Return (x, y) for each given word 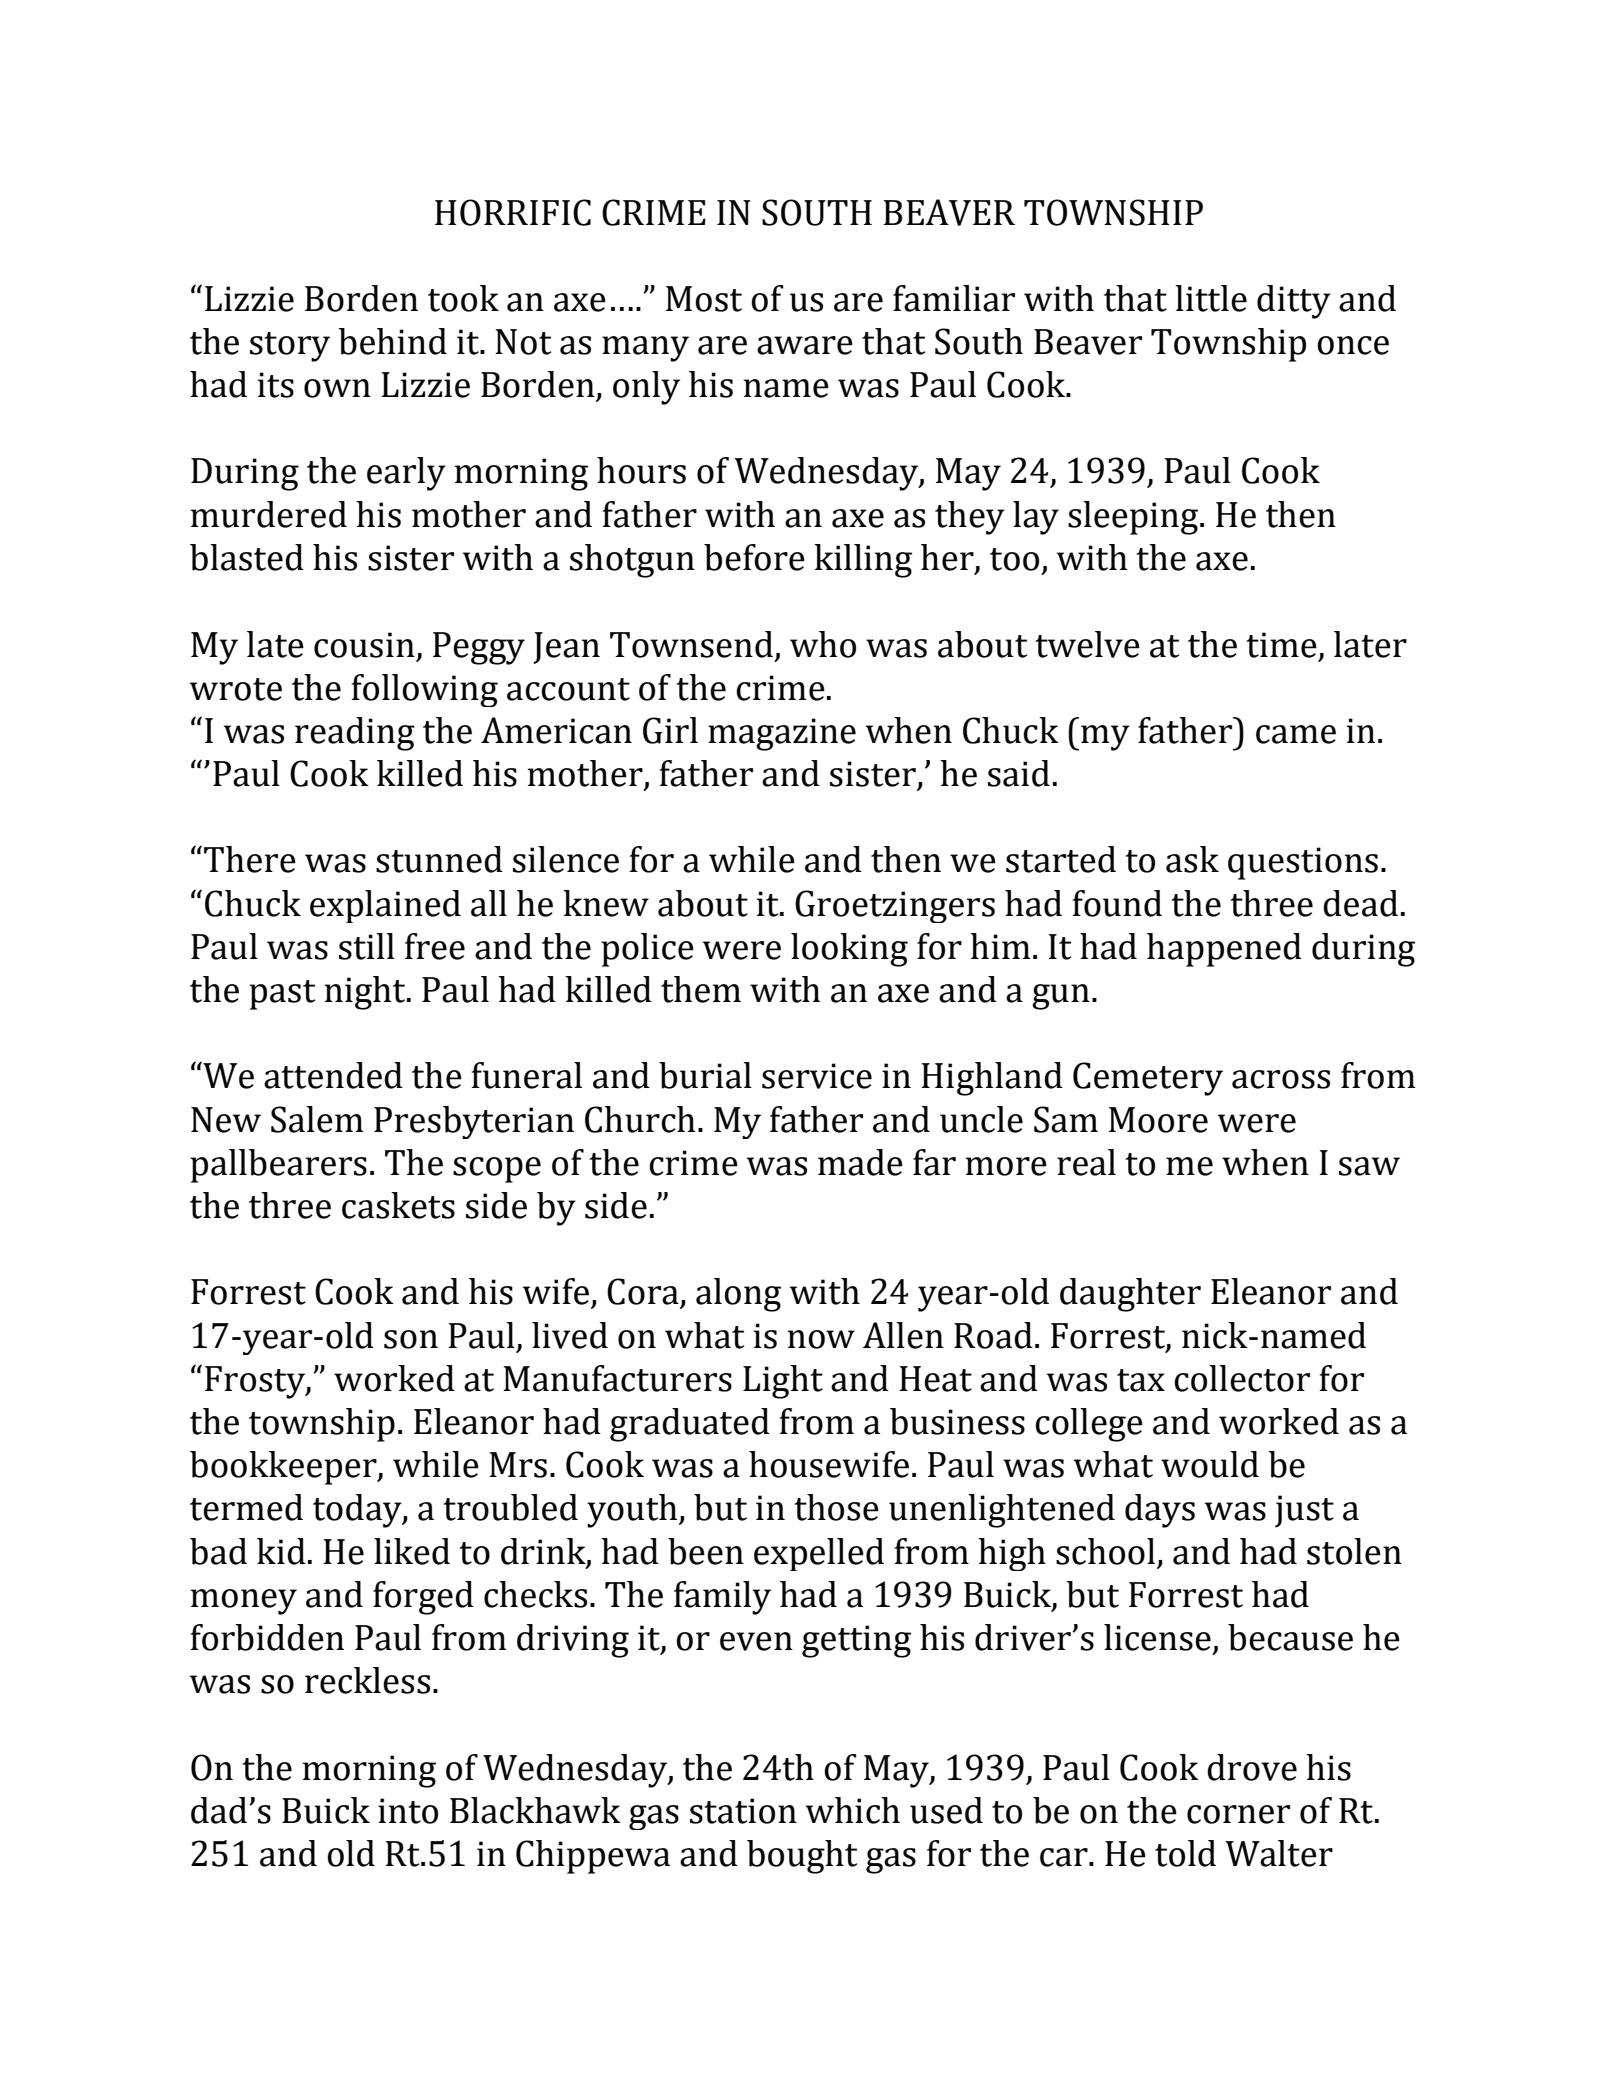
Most (704, 299)
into (408, 1811)
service (817, 1076)
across (1281, 1079)
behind (392, 341)
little (1211, 298)
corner (1238, 1814)
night (366, 993)
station (743, 1811)
